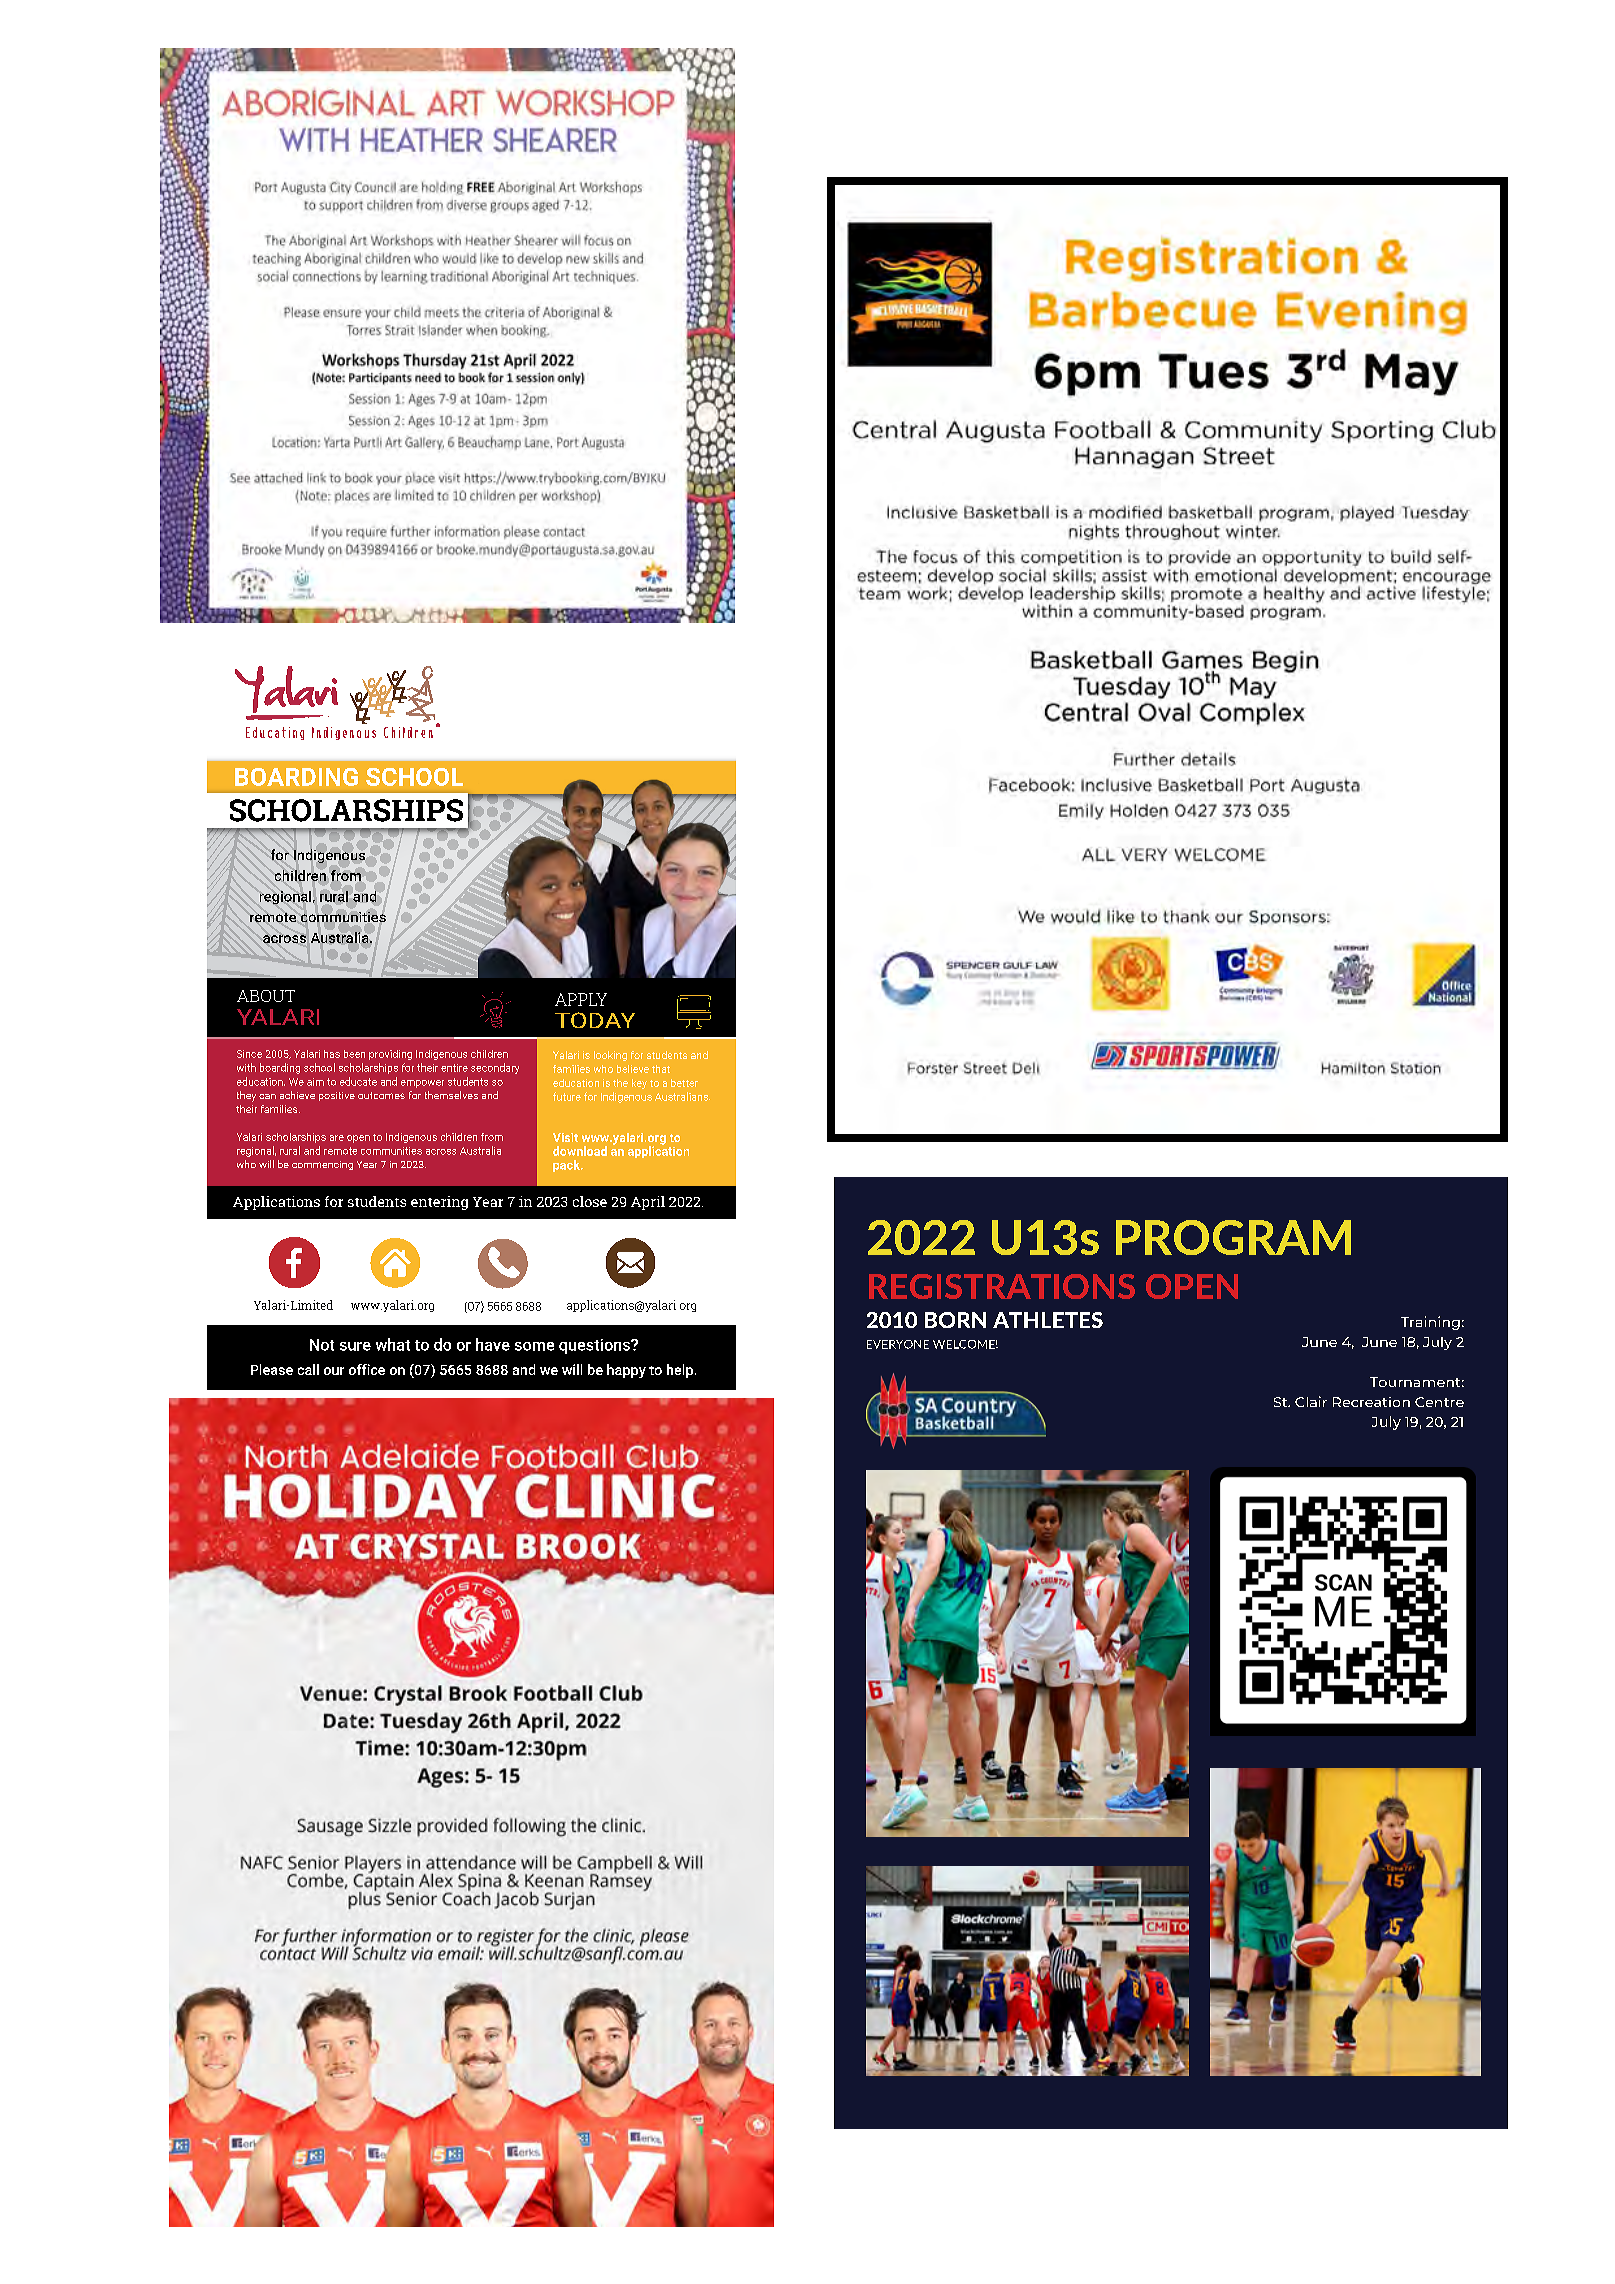  What do you see at coordinates (680, 1371) in the screenshot?
I see `help` at bounding box center [680, 1371].
